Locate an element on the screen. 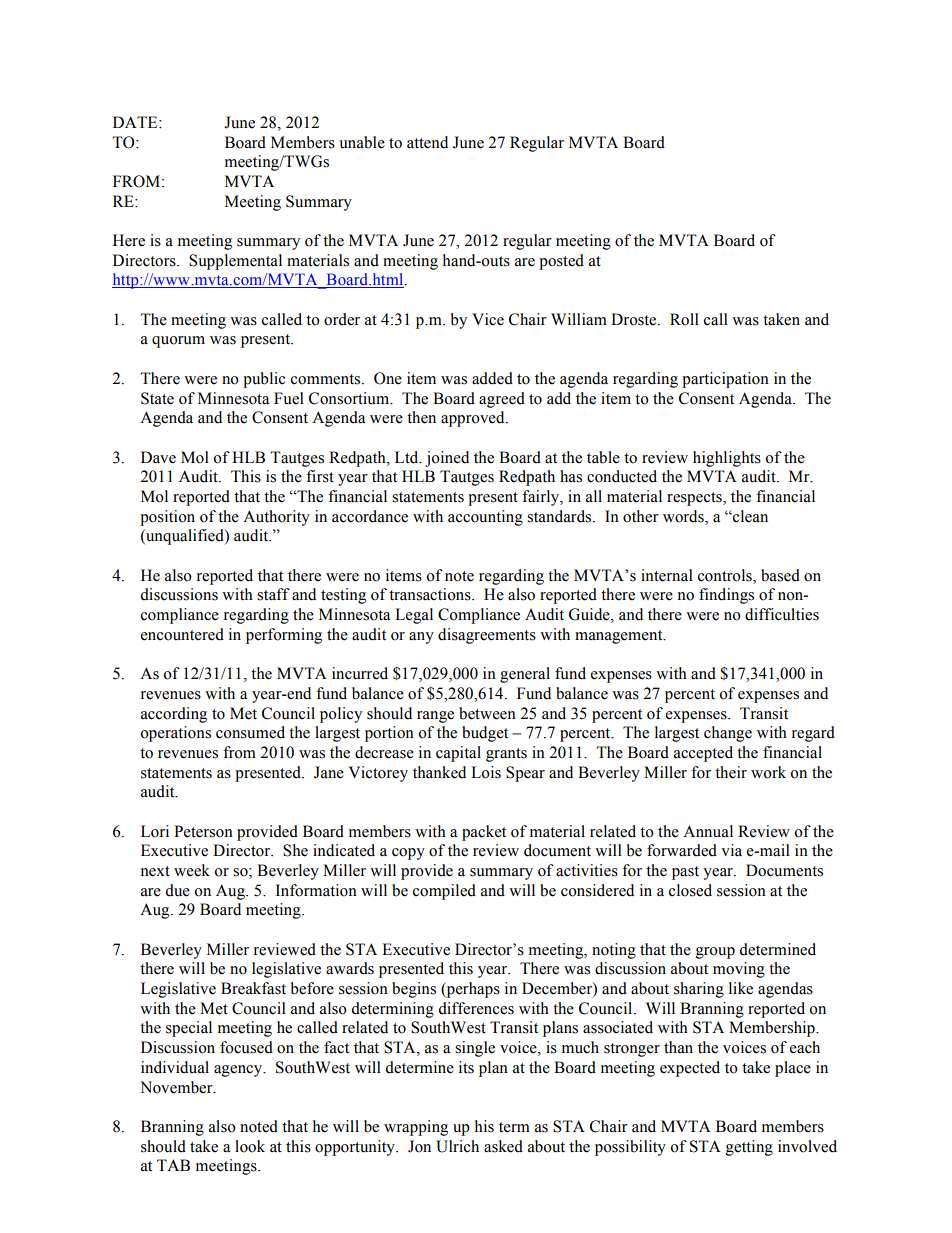  look is located at coordinates (250, 1146).
